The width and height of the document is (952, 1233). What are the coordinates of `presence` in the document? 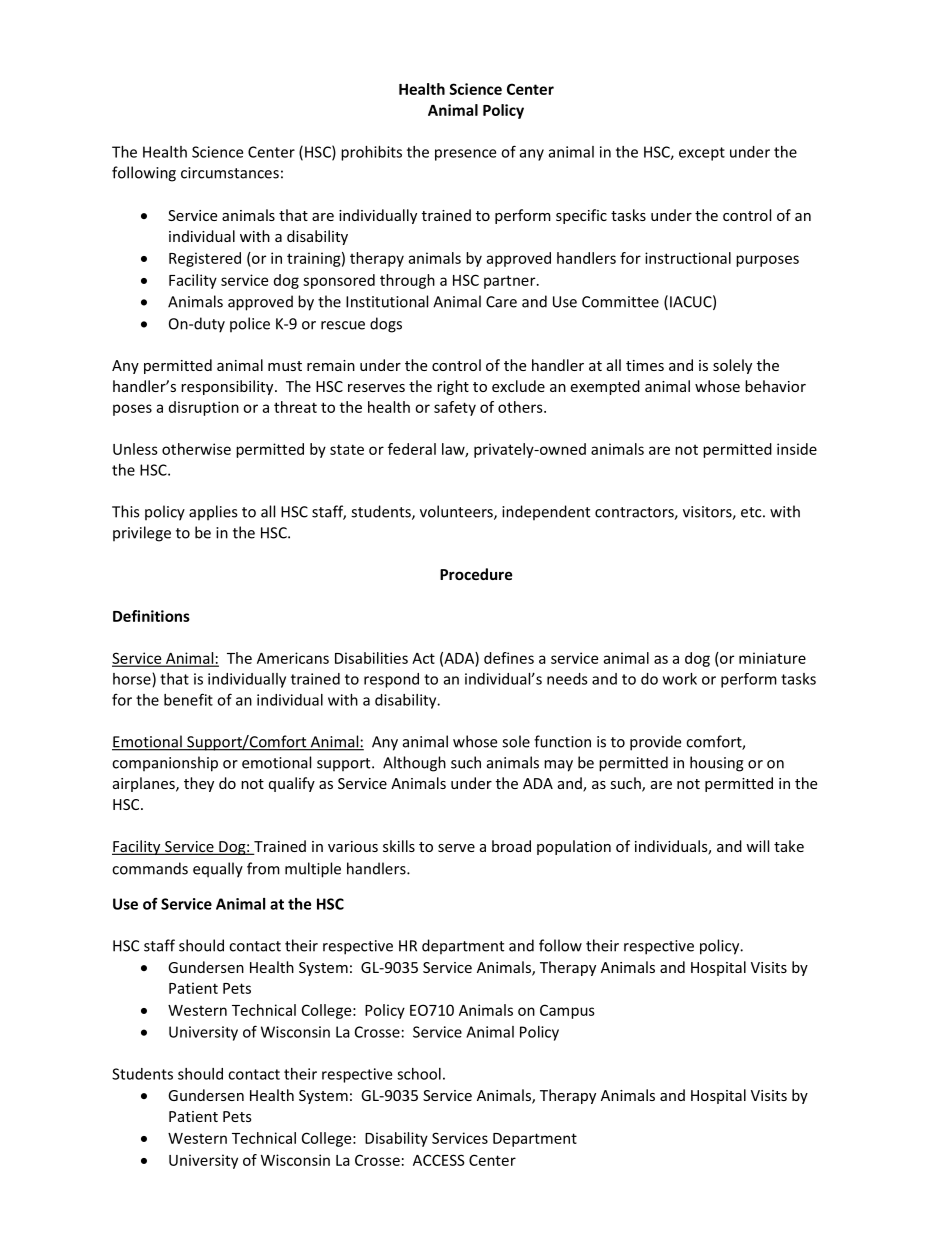 It's located at (465, 155).
